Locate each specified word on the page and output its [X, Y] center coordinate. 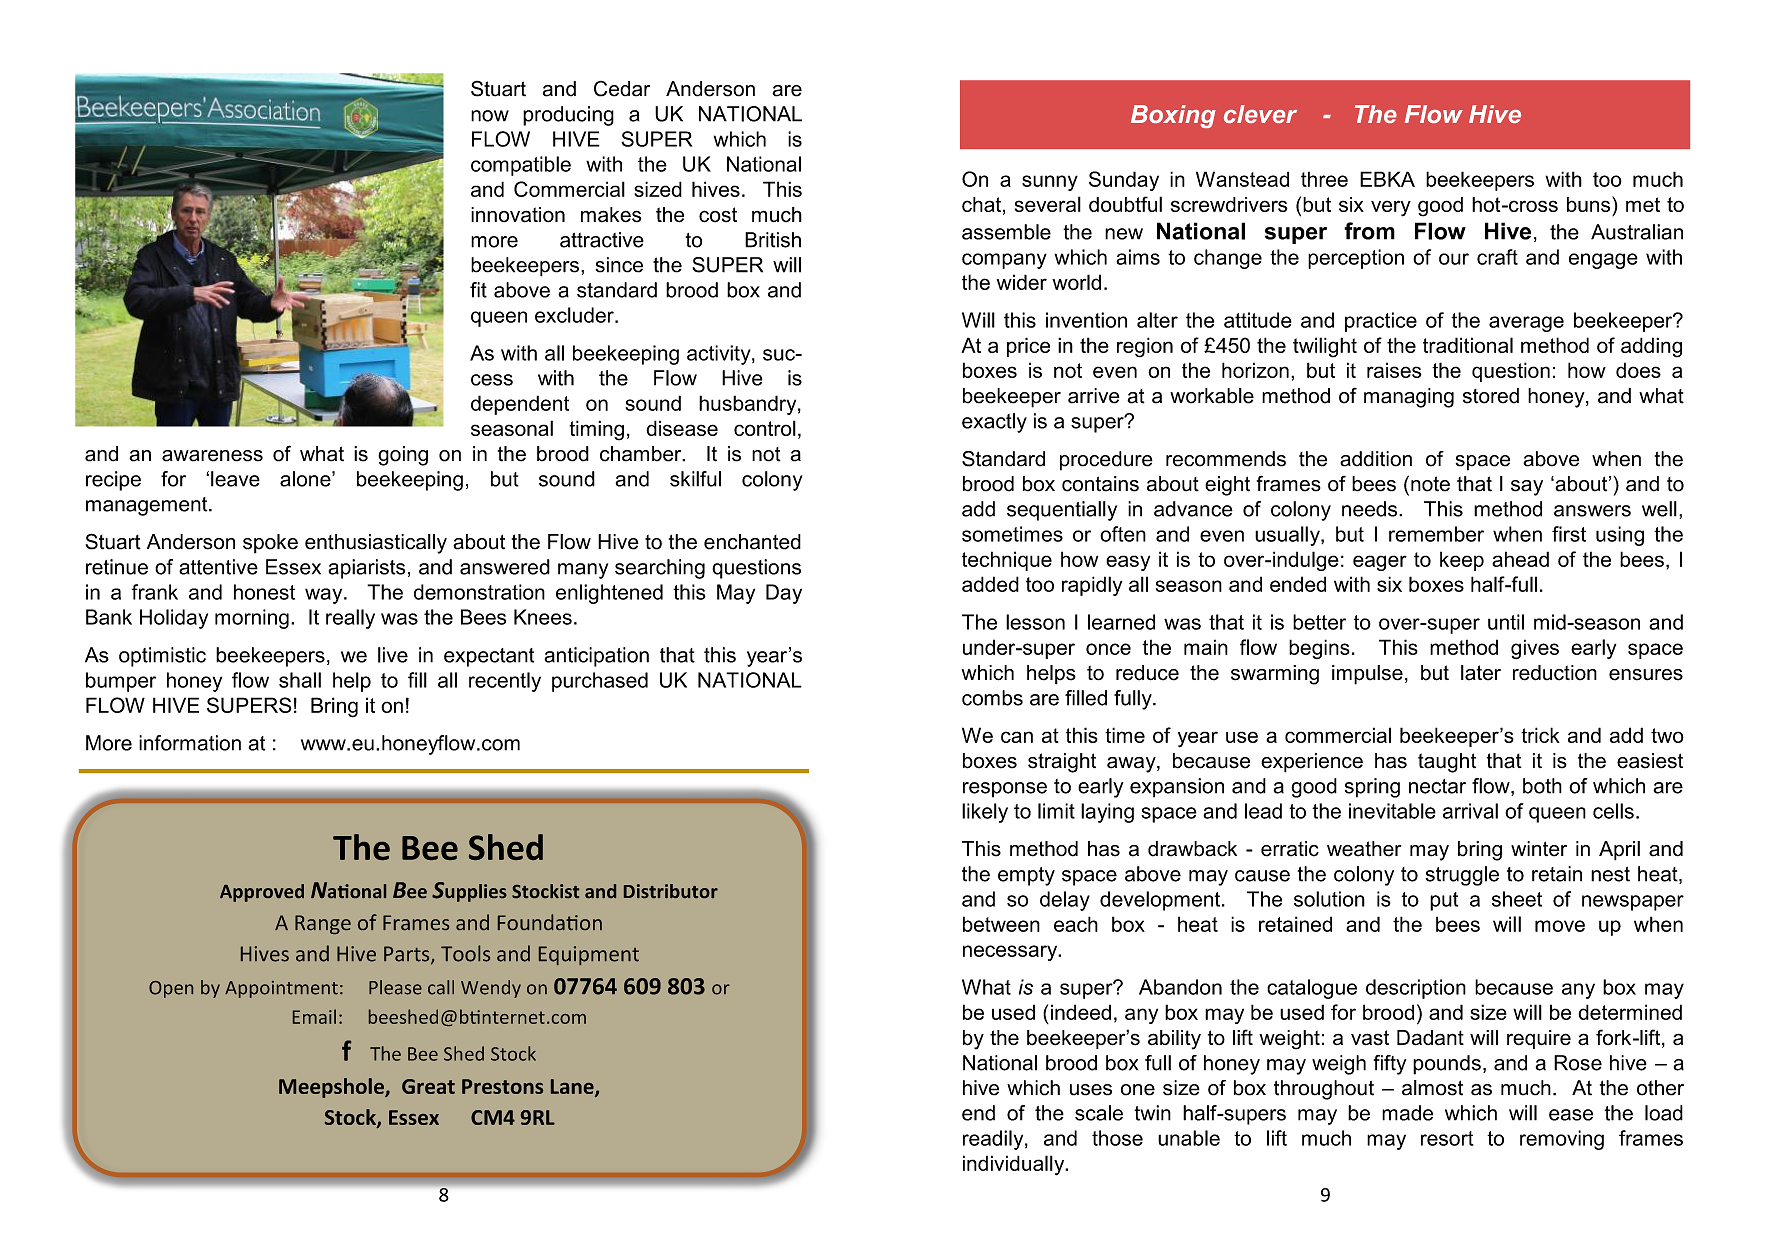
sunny [1050, 183]
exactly [994, 423]
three [1324, 179]
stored [1491, 396]
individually [1015, 1165]
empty [1026, 876]
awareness [212, 456]
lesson [1035, 622]
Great [428, 1086]
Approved [262, 893]
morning [252, 619]
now [490, 116]
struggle [1462, 876]
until [1506, 622]
